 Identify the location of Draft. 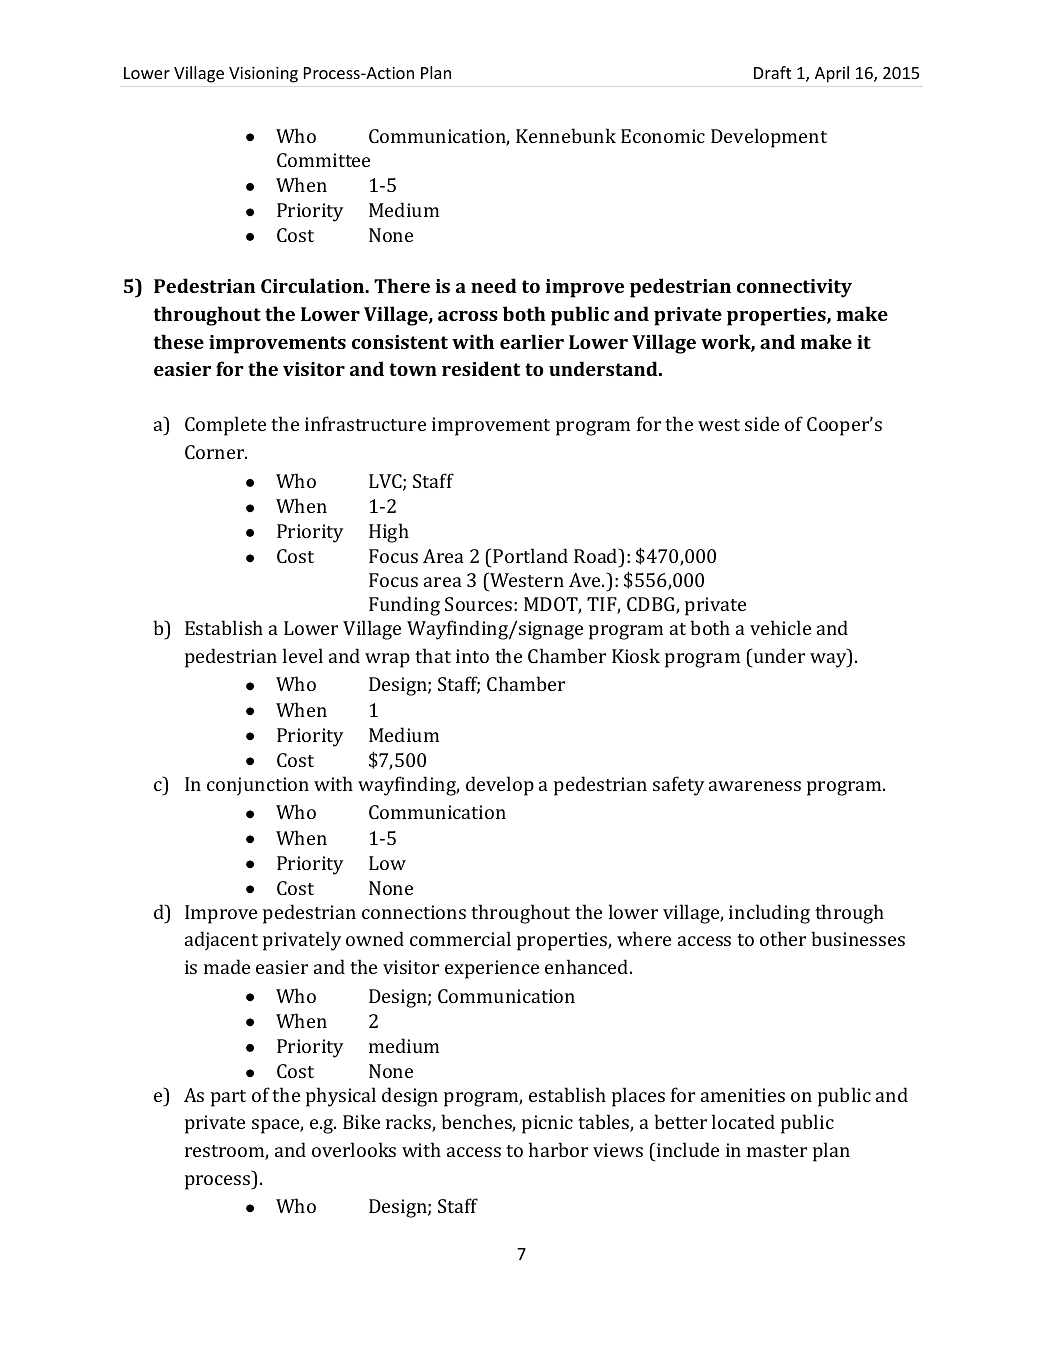
(772, 72).
